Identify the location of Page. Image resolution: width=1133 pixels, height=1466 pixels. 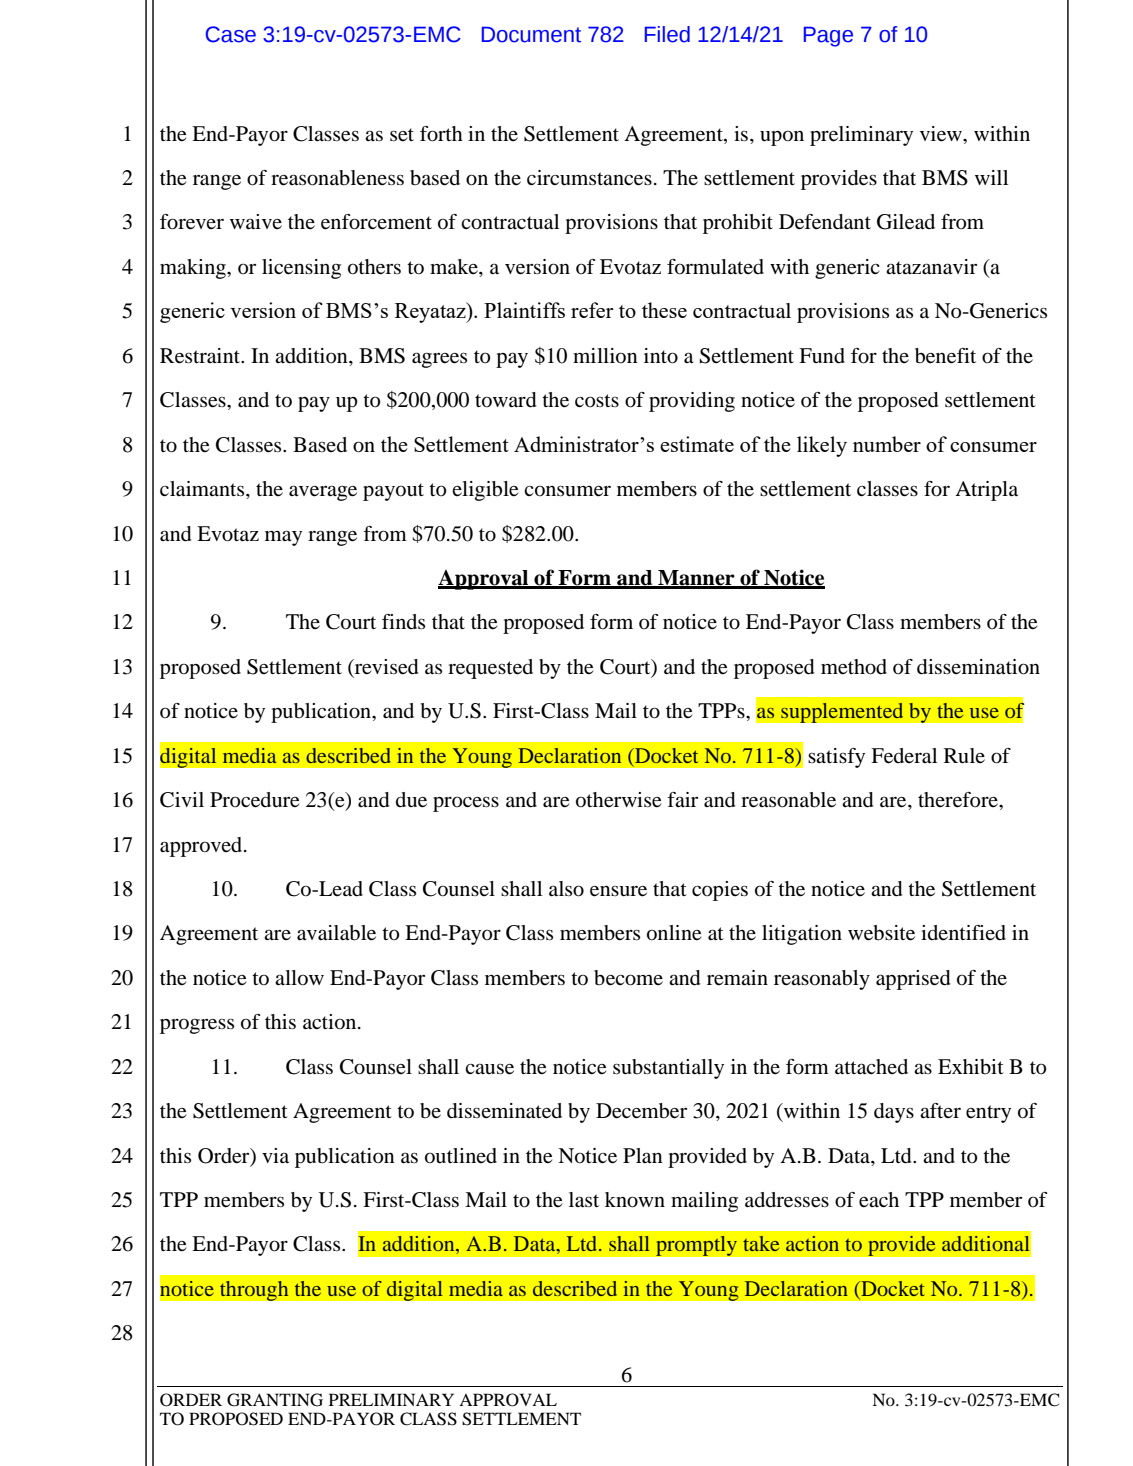
(828, 36).
